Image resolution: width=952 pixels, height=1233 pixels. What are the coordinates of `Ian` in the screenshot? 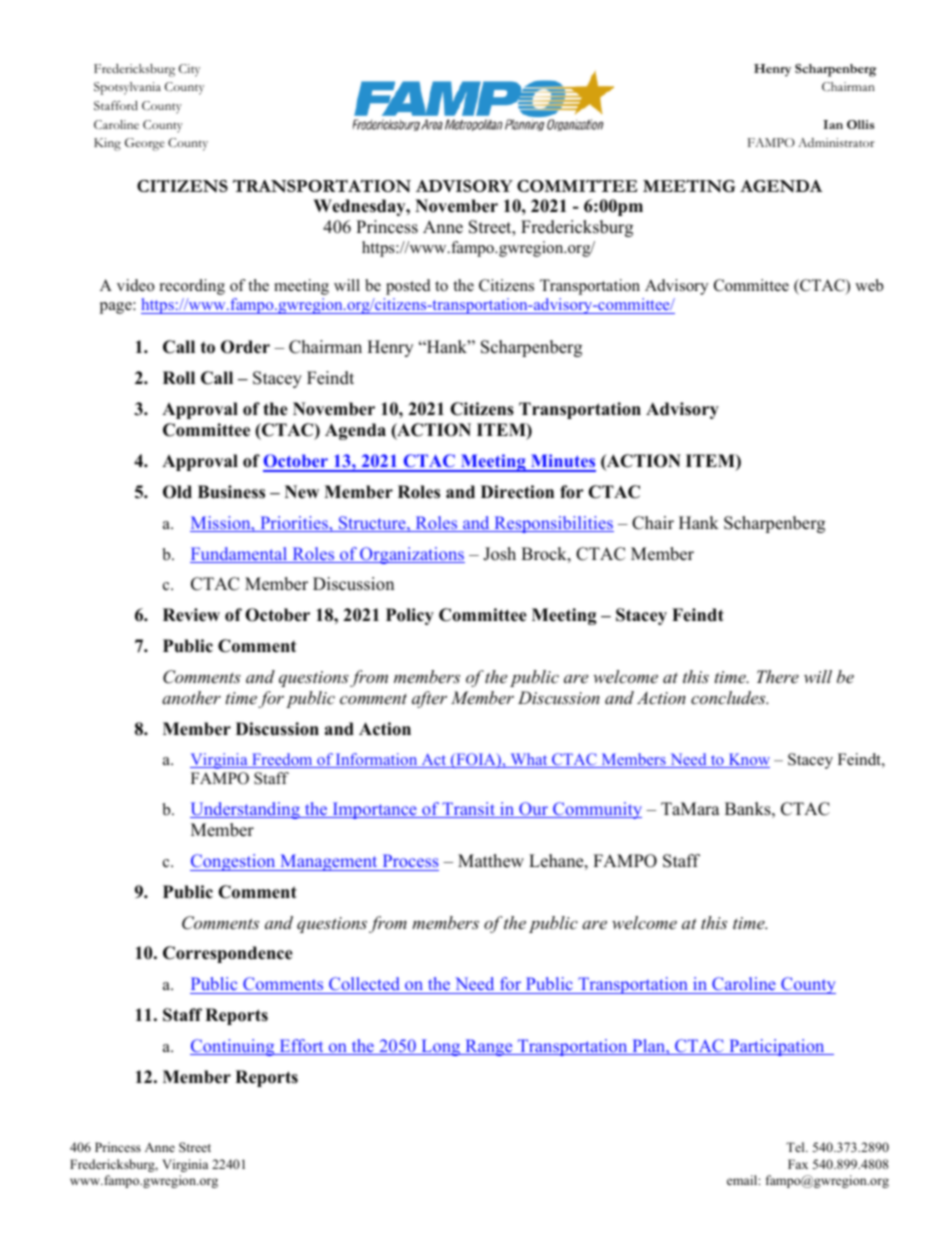 It's located at (833, 124).
